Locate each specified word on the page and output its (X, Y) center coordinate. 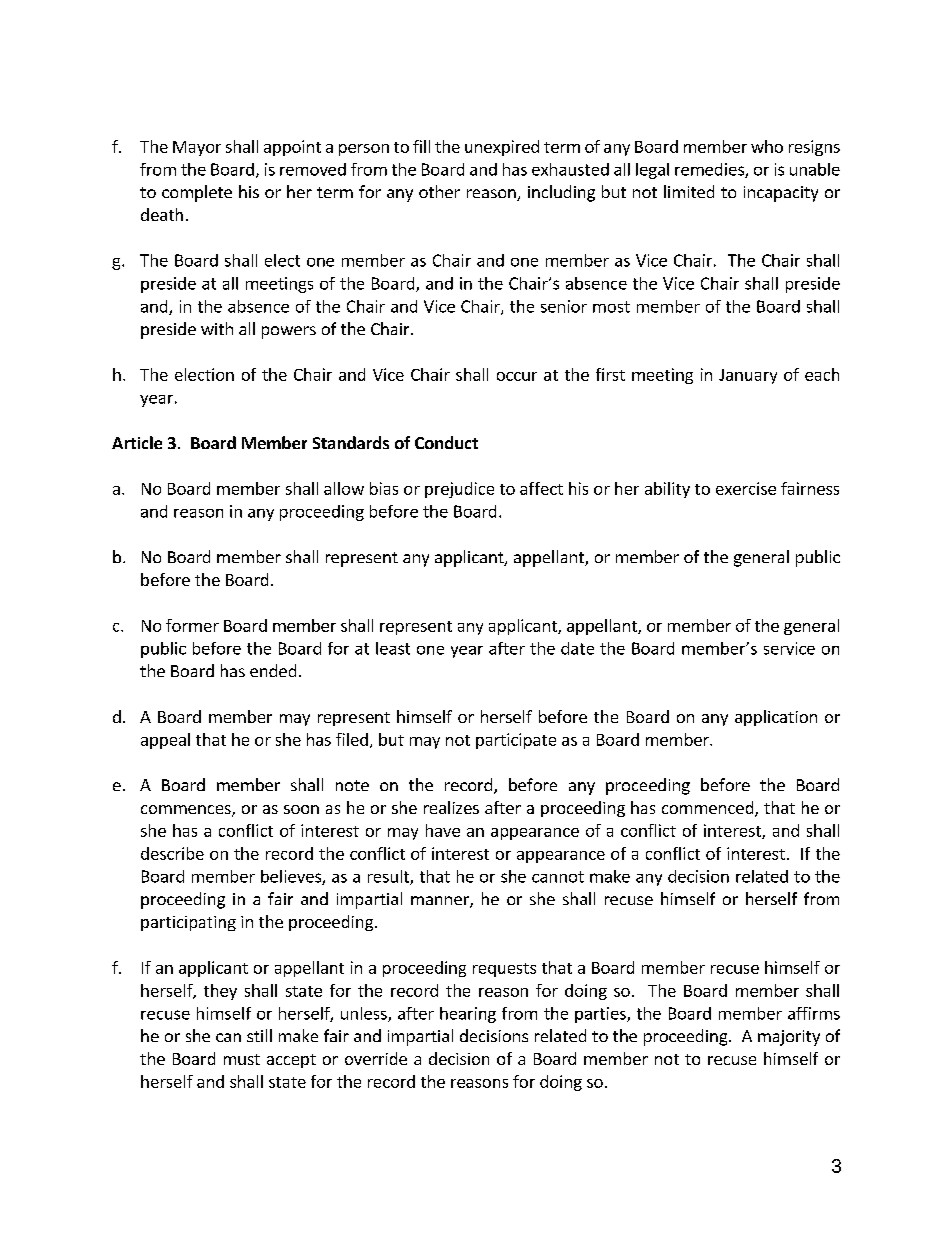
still (259, 1035)
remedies (710, 170)
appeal (165, 741)
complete (197, 193)
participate (516, 741)
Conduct (446, 442)
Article (137, 442)
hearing (468, 1015)
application (776, 718)
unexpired (502, 148)
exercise (746, 488)
